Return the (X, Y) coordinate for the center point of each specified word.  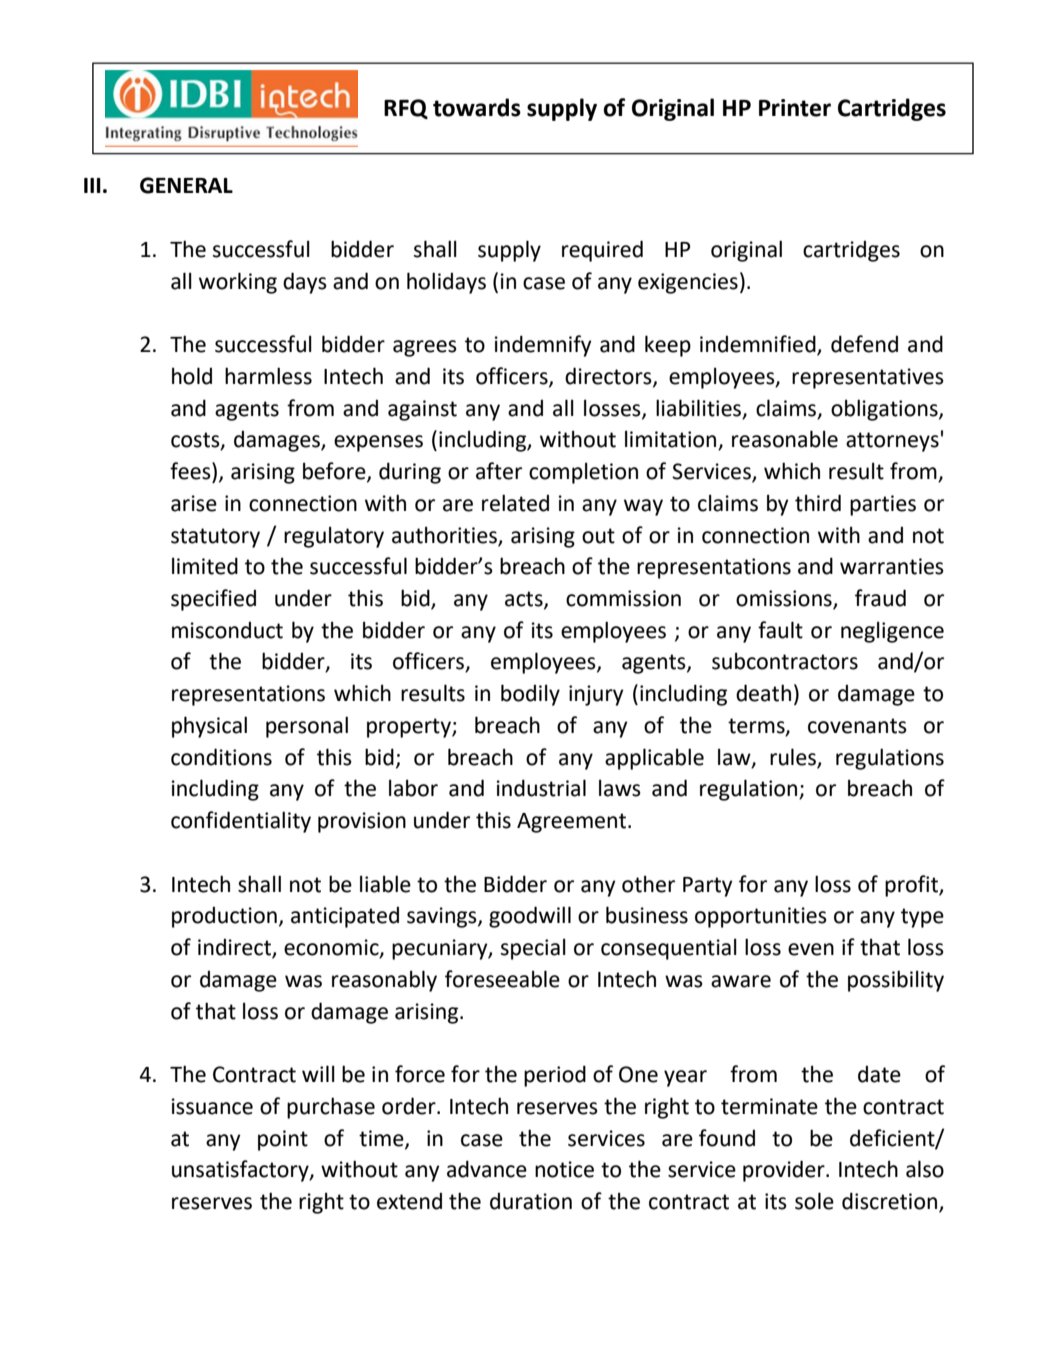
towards (477, 107)
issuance (212, 1106)
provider (785, 1171)
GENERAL (186, 185)
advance (487, 1169)
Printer (795, 108)
